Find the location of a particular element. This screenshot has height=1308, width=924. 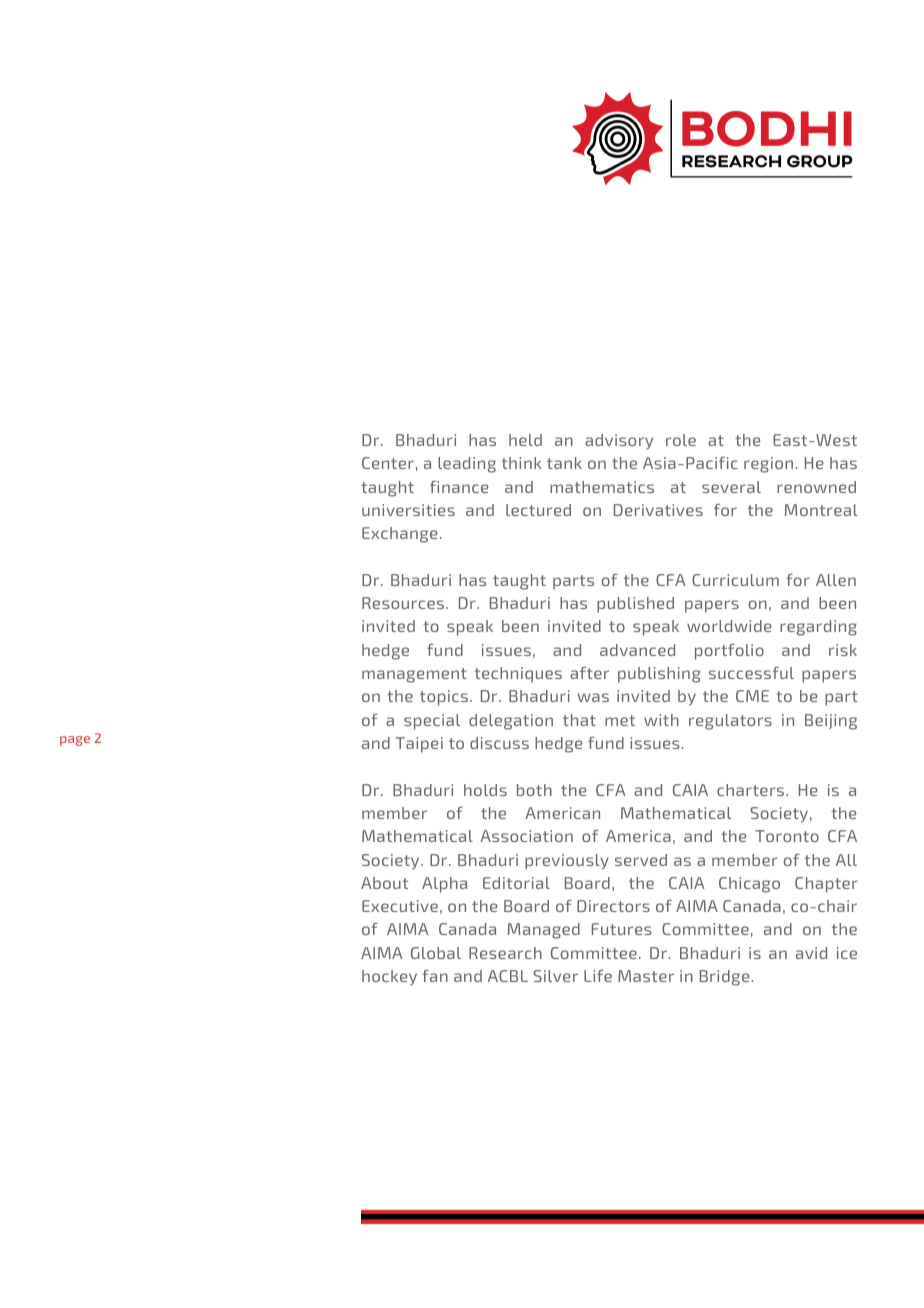

page is located at coordinates (75, 741).
